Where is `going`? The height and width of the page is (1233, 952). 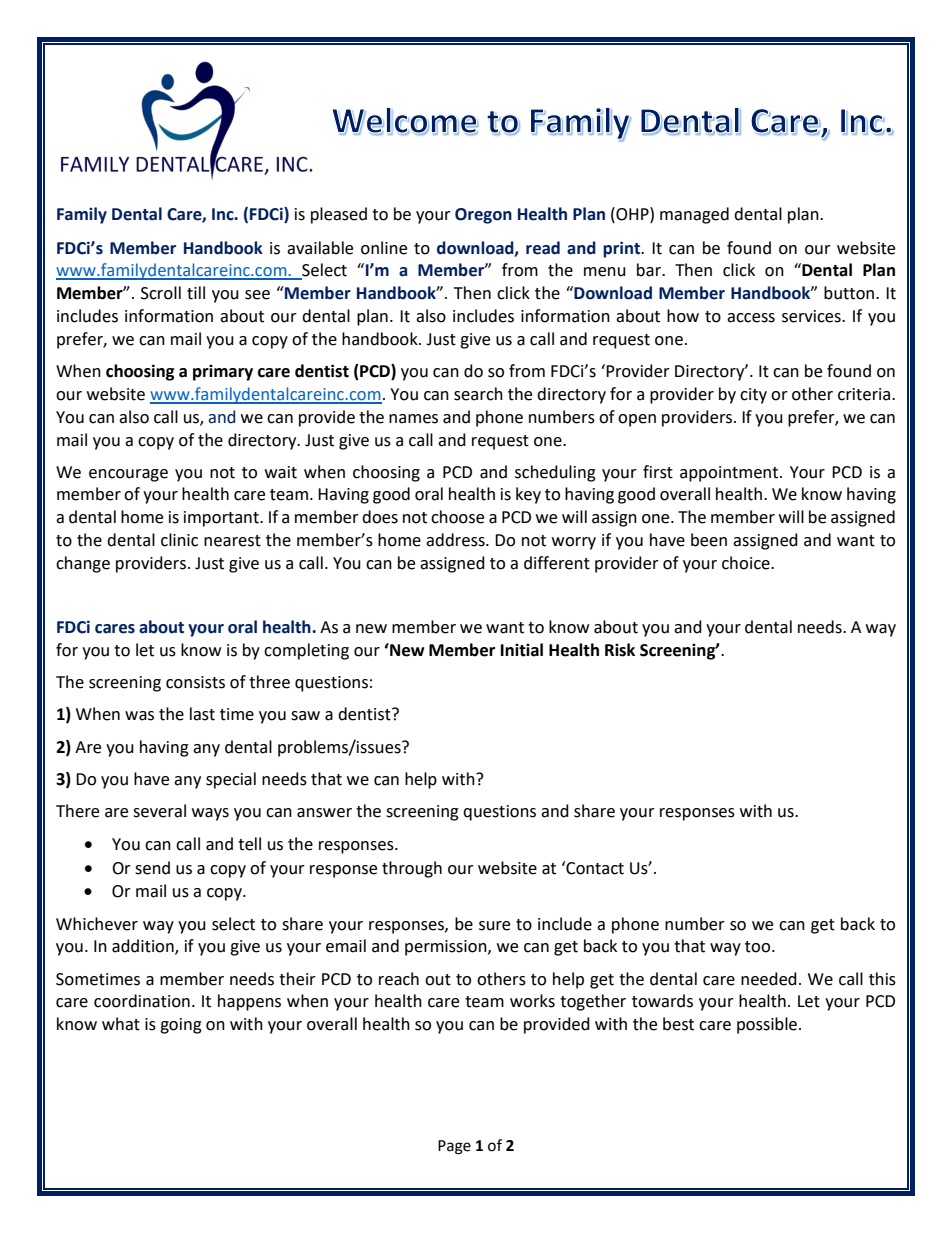
going is located at coordinates (181, 1026).
